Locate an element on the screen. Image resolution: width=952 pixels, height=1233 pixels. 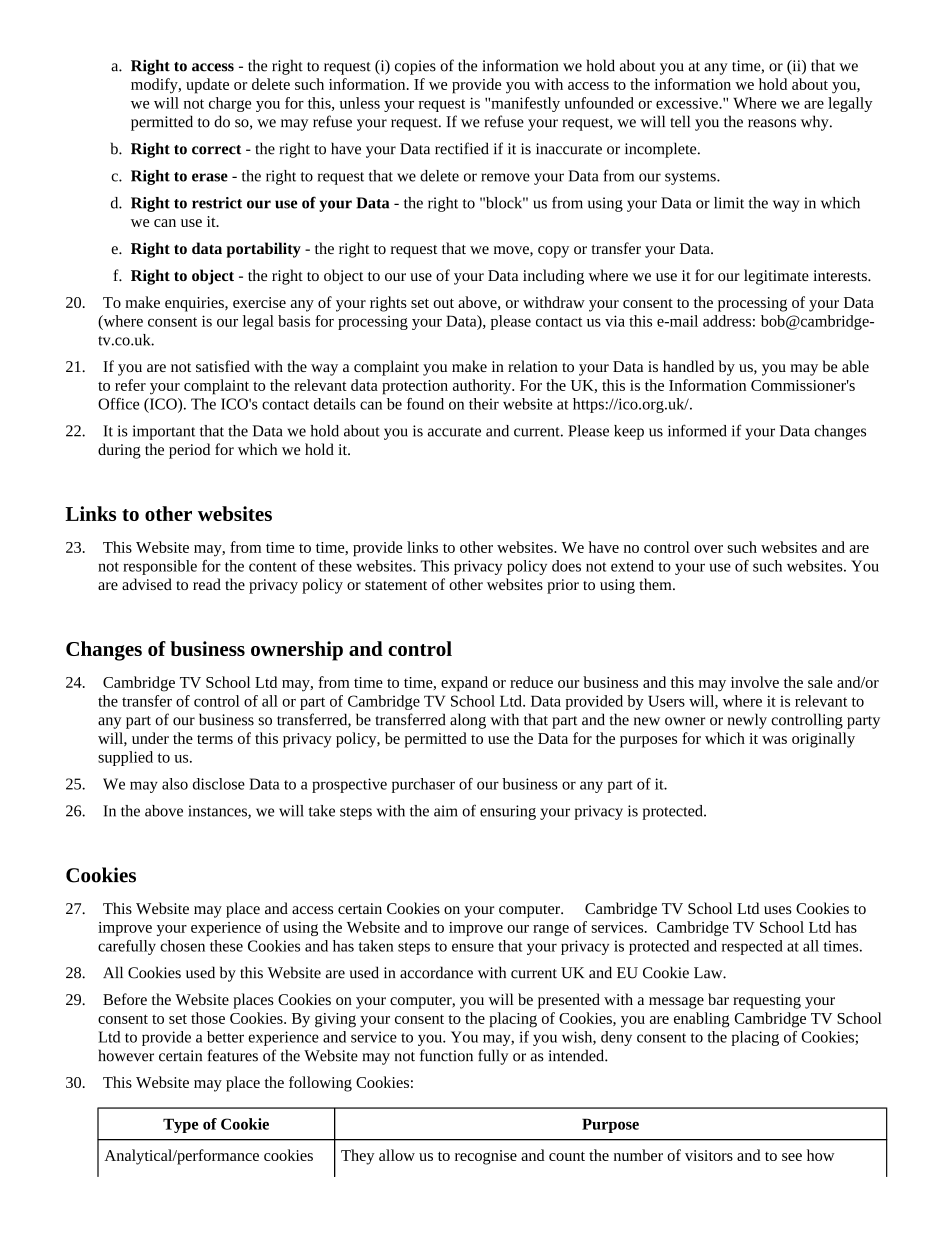
involve is located at coordinates (755, 682).
